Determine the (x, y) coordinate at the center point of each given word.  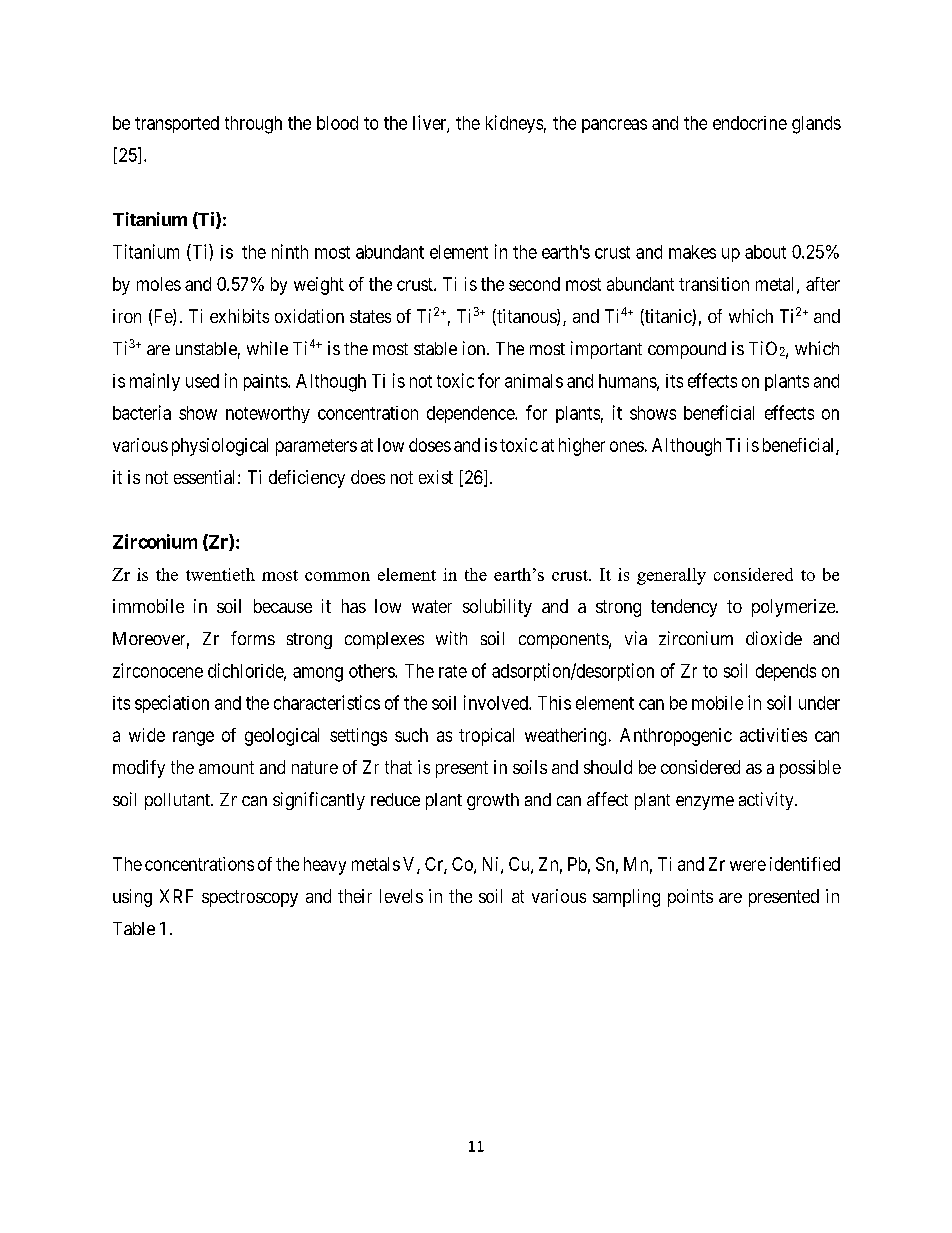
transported (177, 124)
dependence (471, 414)
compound (687, 350)
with (451, 638)
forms (253, 638)
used (202, 381)
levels (401, 896)
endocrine (750, 123)
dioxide (774, 638)
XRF (176, 896)
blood (337, 123)
